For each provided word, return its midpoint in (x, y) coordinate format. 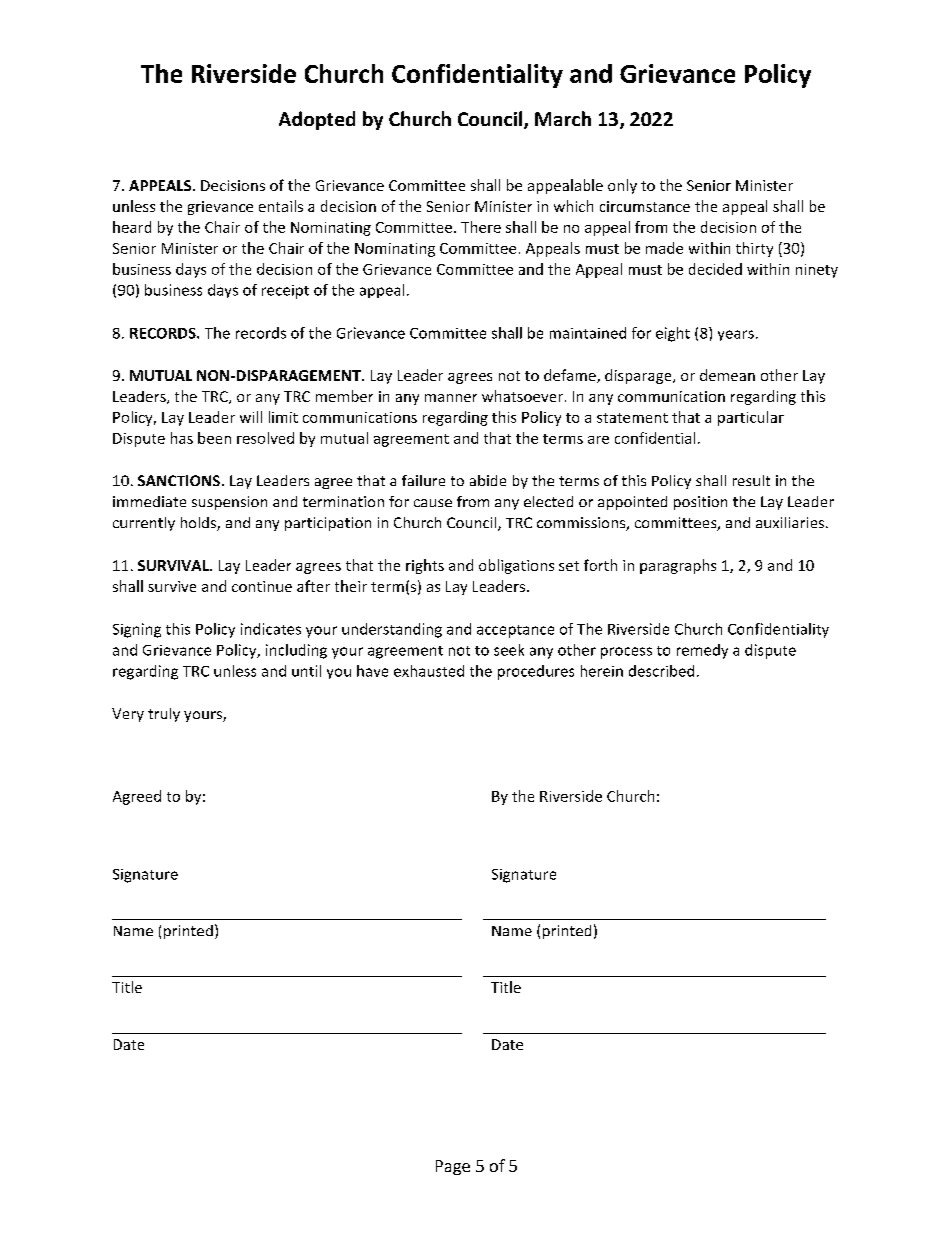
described (661, 671)
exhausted (429, 671)
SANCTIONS (179, 480)
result (751, 480)
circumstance (645, 206)
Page (453, 1167)
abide (488, 480)
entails (281, 206)
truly (164, 715)
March (563, 118)
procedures (536, 672)
